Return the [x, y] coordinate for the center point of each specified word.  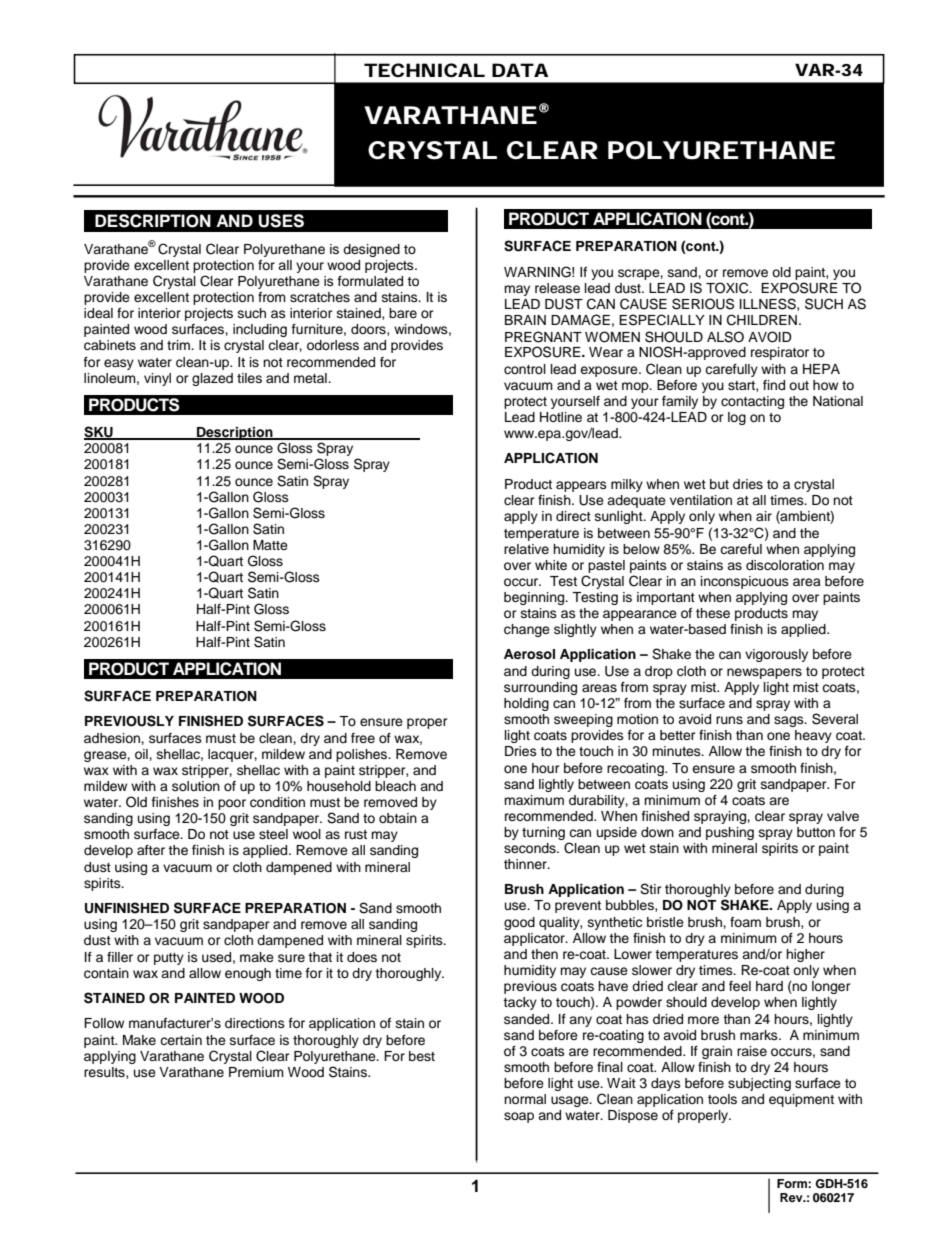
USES [281, 221]
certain [181, 1040]
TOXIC [728, 288]
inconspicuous [745, 582]
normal [525, 1099]
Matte [270, 545]
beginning [535, 598]
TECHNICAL [424, 70]
